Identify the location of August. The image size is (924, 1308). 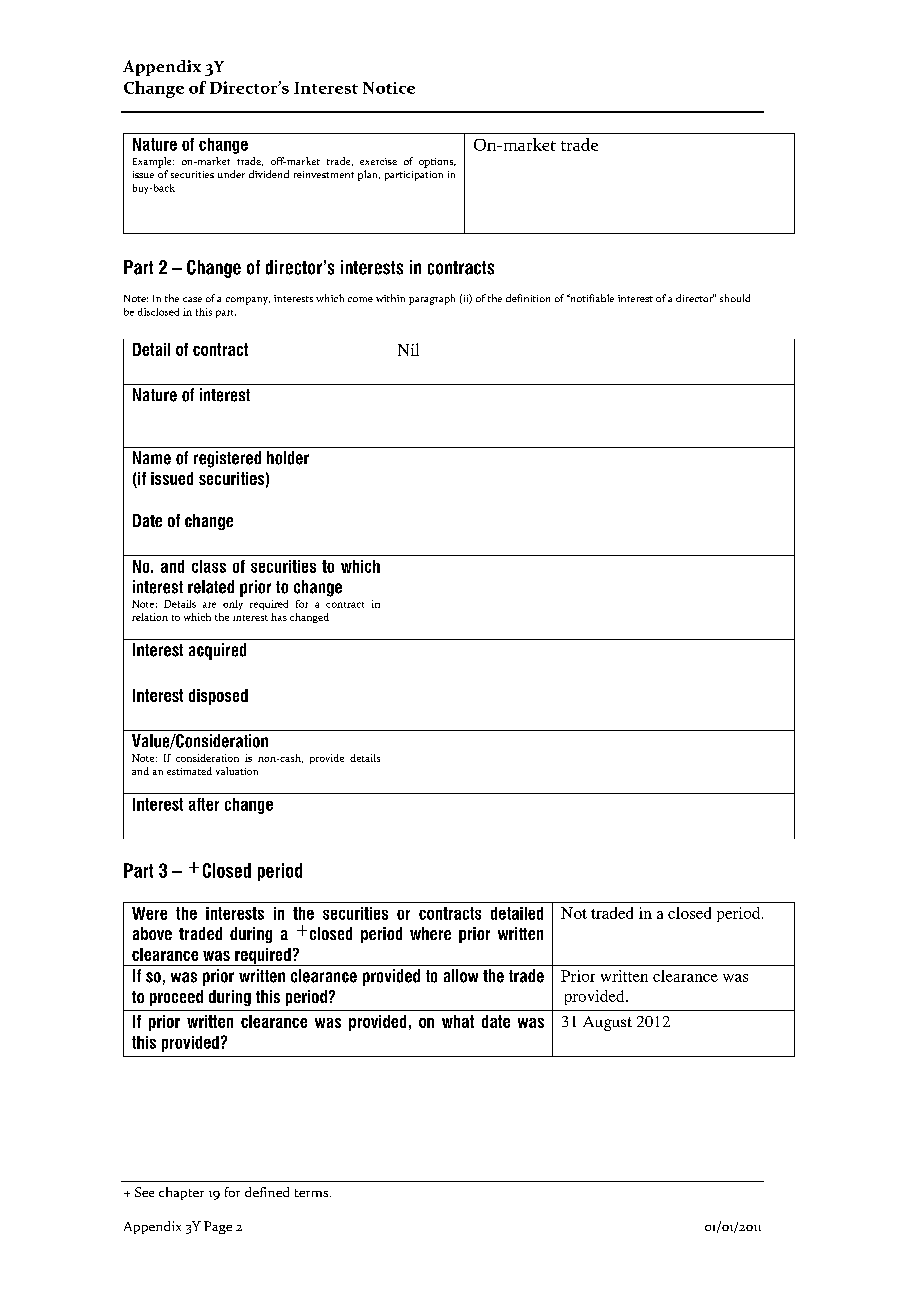
(607, 1023).
